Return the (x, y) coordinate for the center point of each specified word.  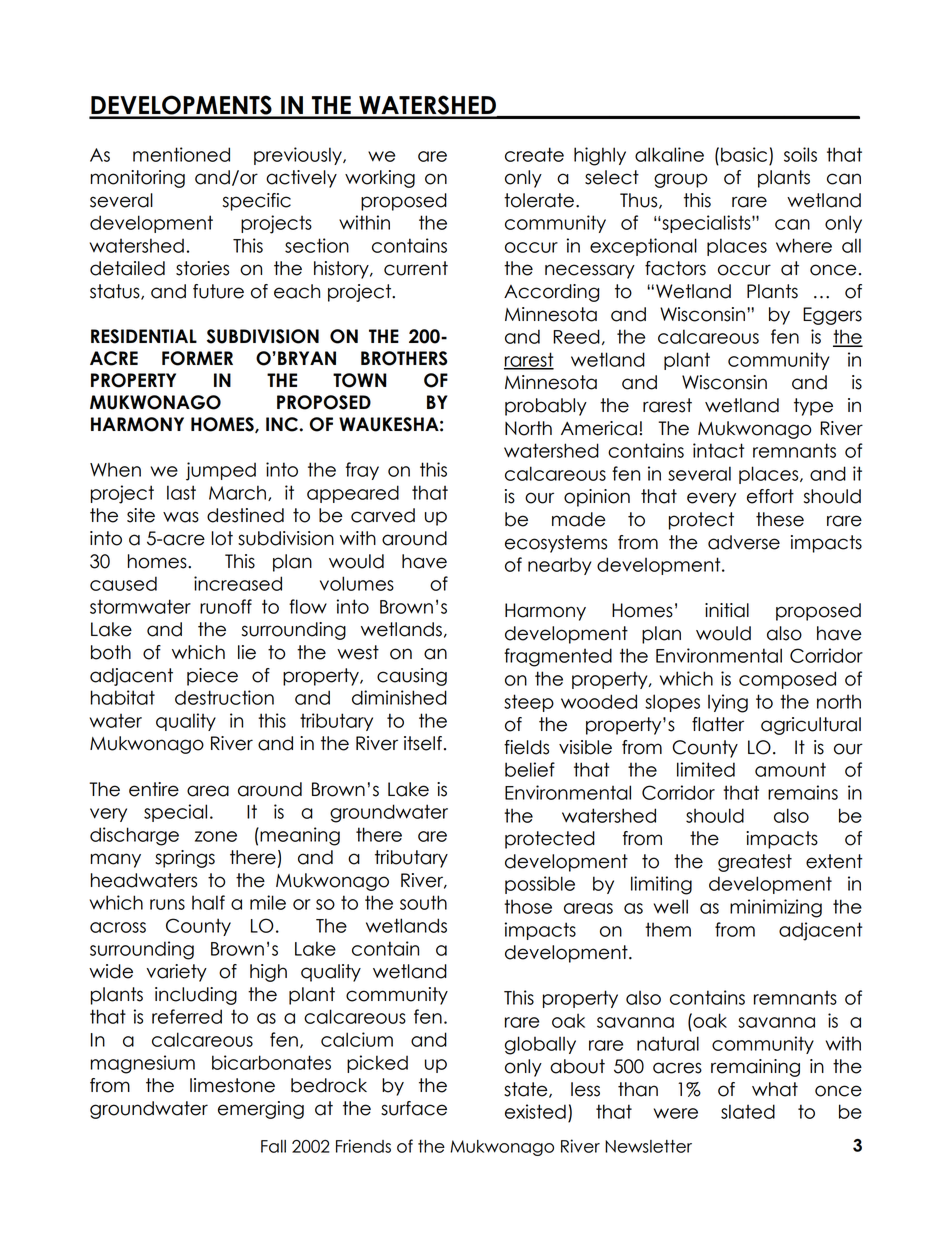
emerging (261, 1110)
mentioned (181, 154)
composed (787, 680)
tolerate (539, 200)
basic (744, 154)
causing (412, 677)
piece (212, 677)
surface (414, 1108)
